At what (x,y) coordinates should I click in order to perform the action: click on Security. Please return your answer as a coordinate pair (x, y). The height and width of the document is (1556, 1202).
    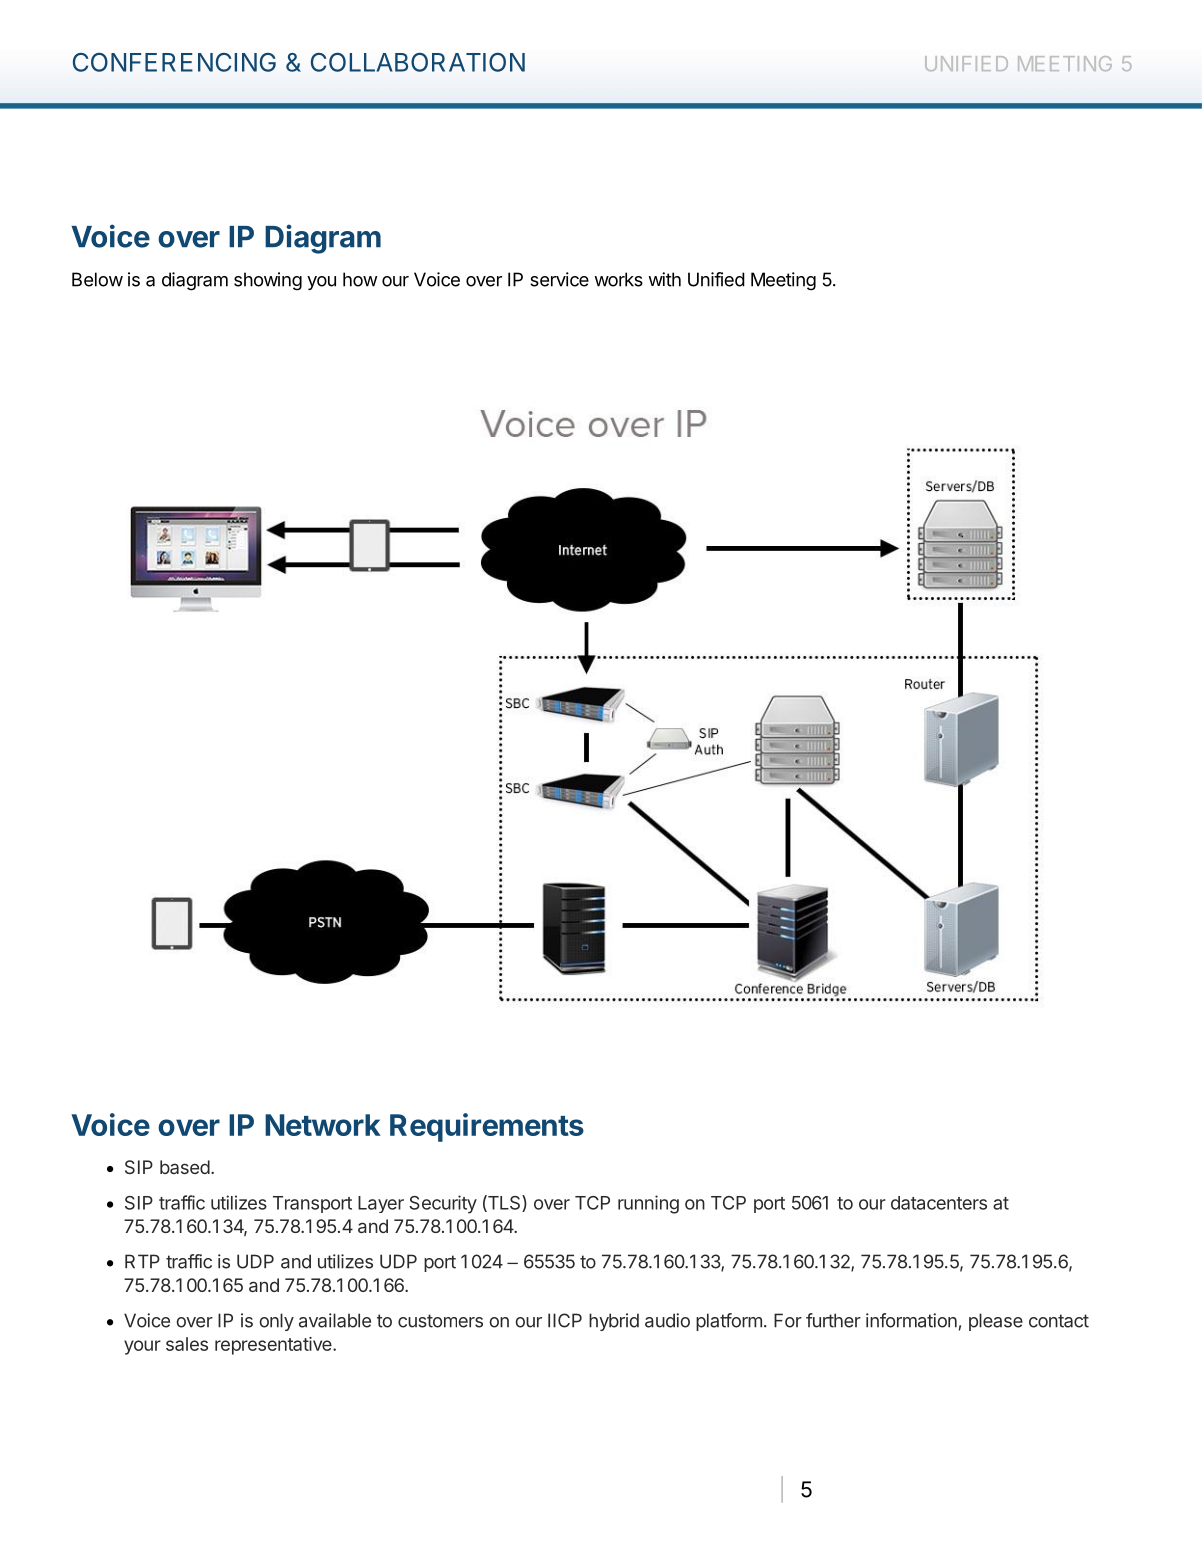
    Looking at the image, I should click on (443, 1204).
